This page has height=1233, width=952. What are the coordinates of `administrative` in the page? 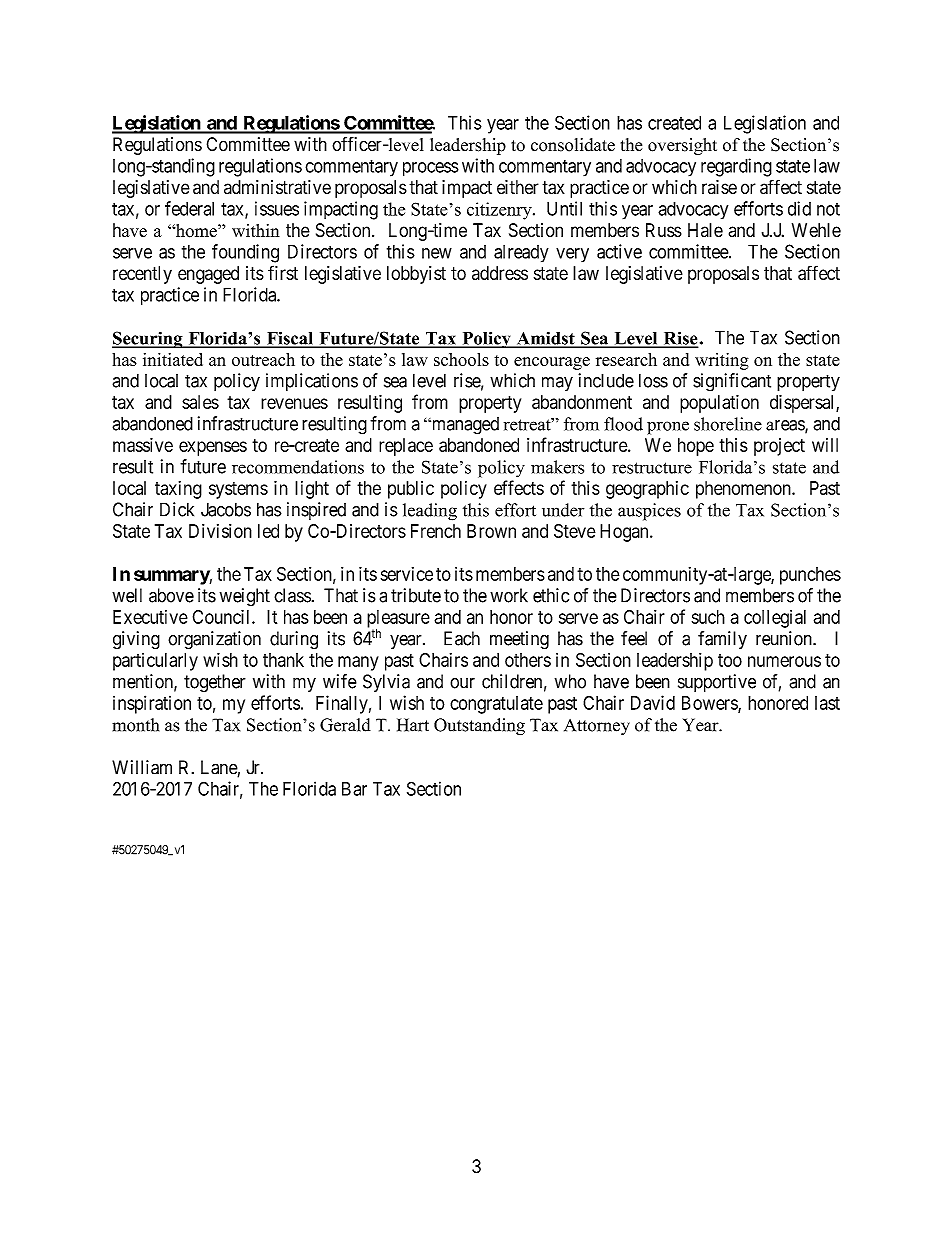 It's located at (277, 187).
